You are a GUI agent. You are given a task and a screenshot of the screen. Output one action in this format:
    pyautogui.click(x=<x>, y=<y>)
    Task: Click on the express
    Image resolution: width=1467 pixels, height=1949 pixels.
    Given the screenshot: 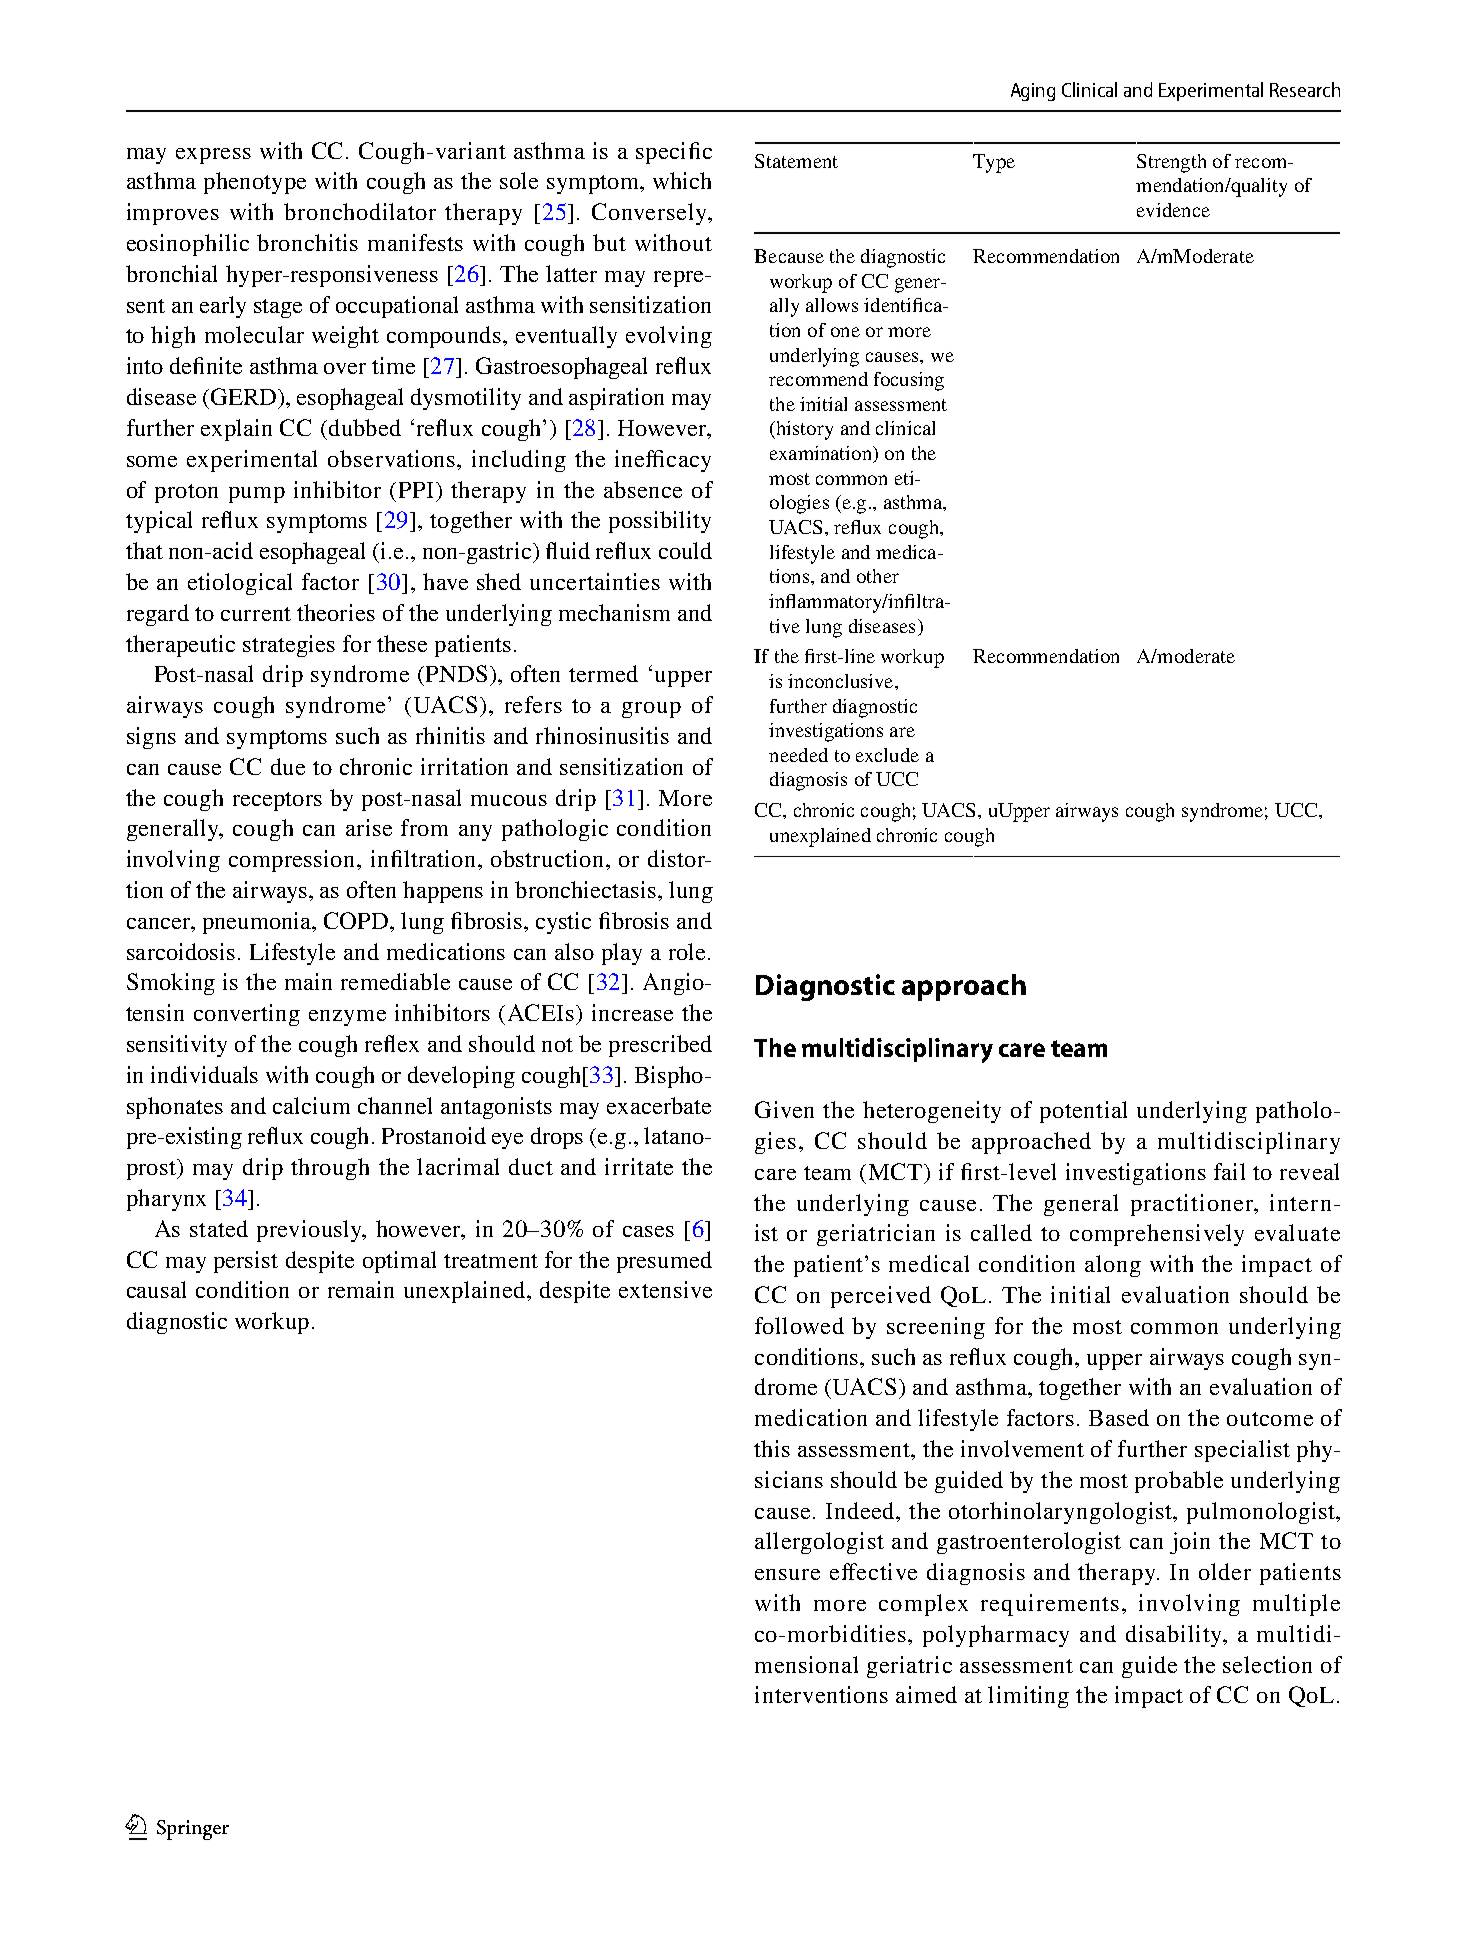 What is the action you would take?
    pyautogui.click(x=213, y=156)
